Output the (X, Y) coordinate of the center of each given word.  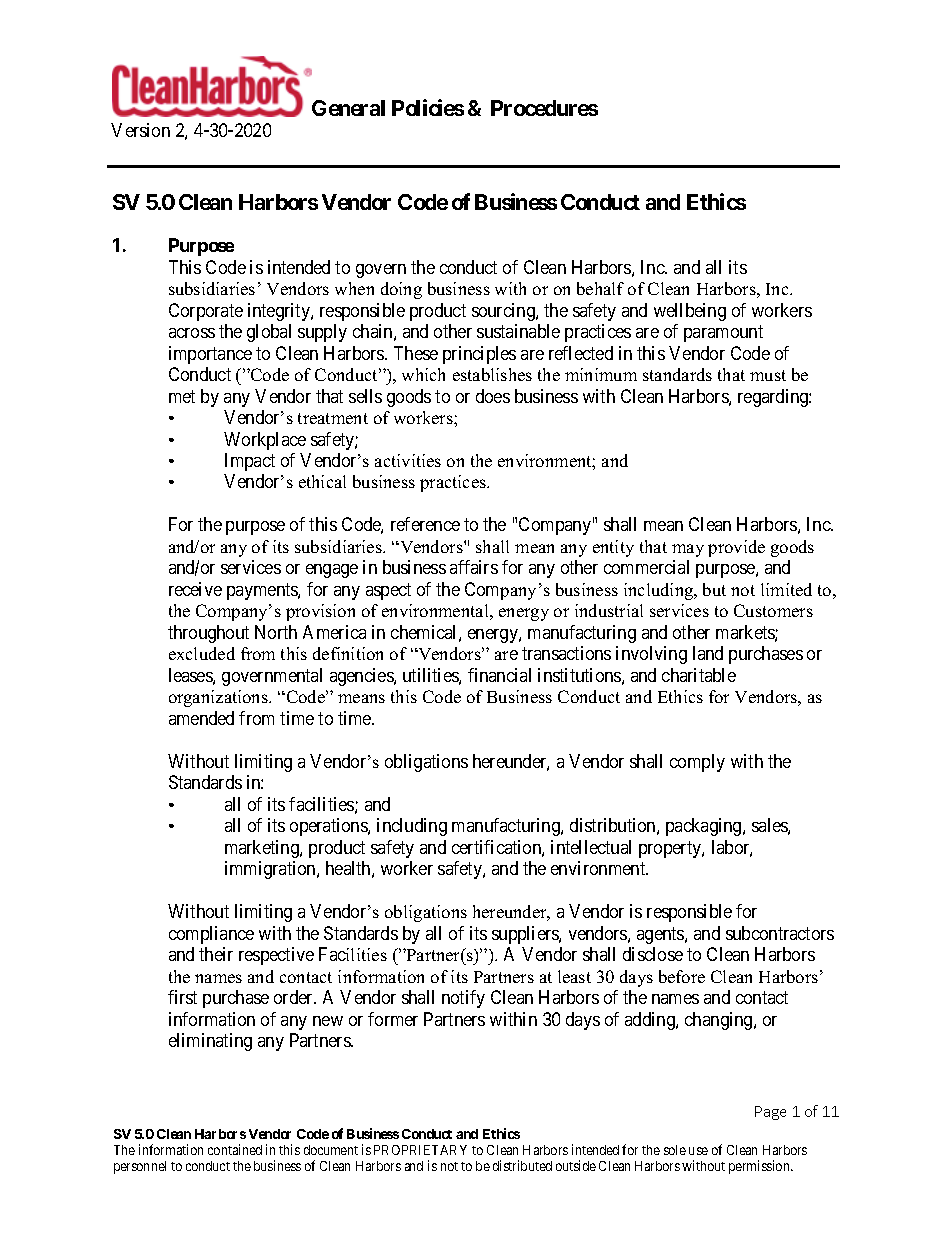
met (182, 396)
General (348, 108)
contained (235, 1149)
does (493, 396)
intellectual (591, 847)
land (708, 653)
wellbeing (690, 312)
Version (140, 130)
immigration (271, 870)
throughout (208, 634)
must (768, 375)
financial (499, 675)
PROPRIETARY (420, 1150)
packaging (705, 827)
